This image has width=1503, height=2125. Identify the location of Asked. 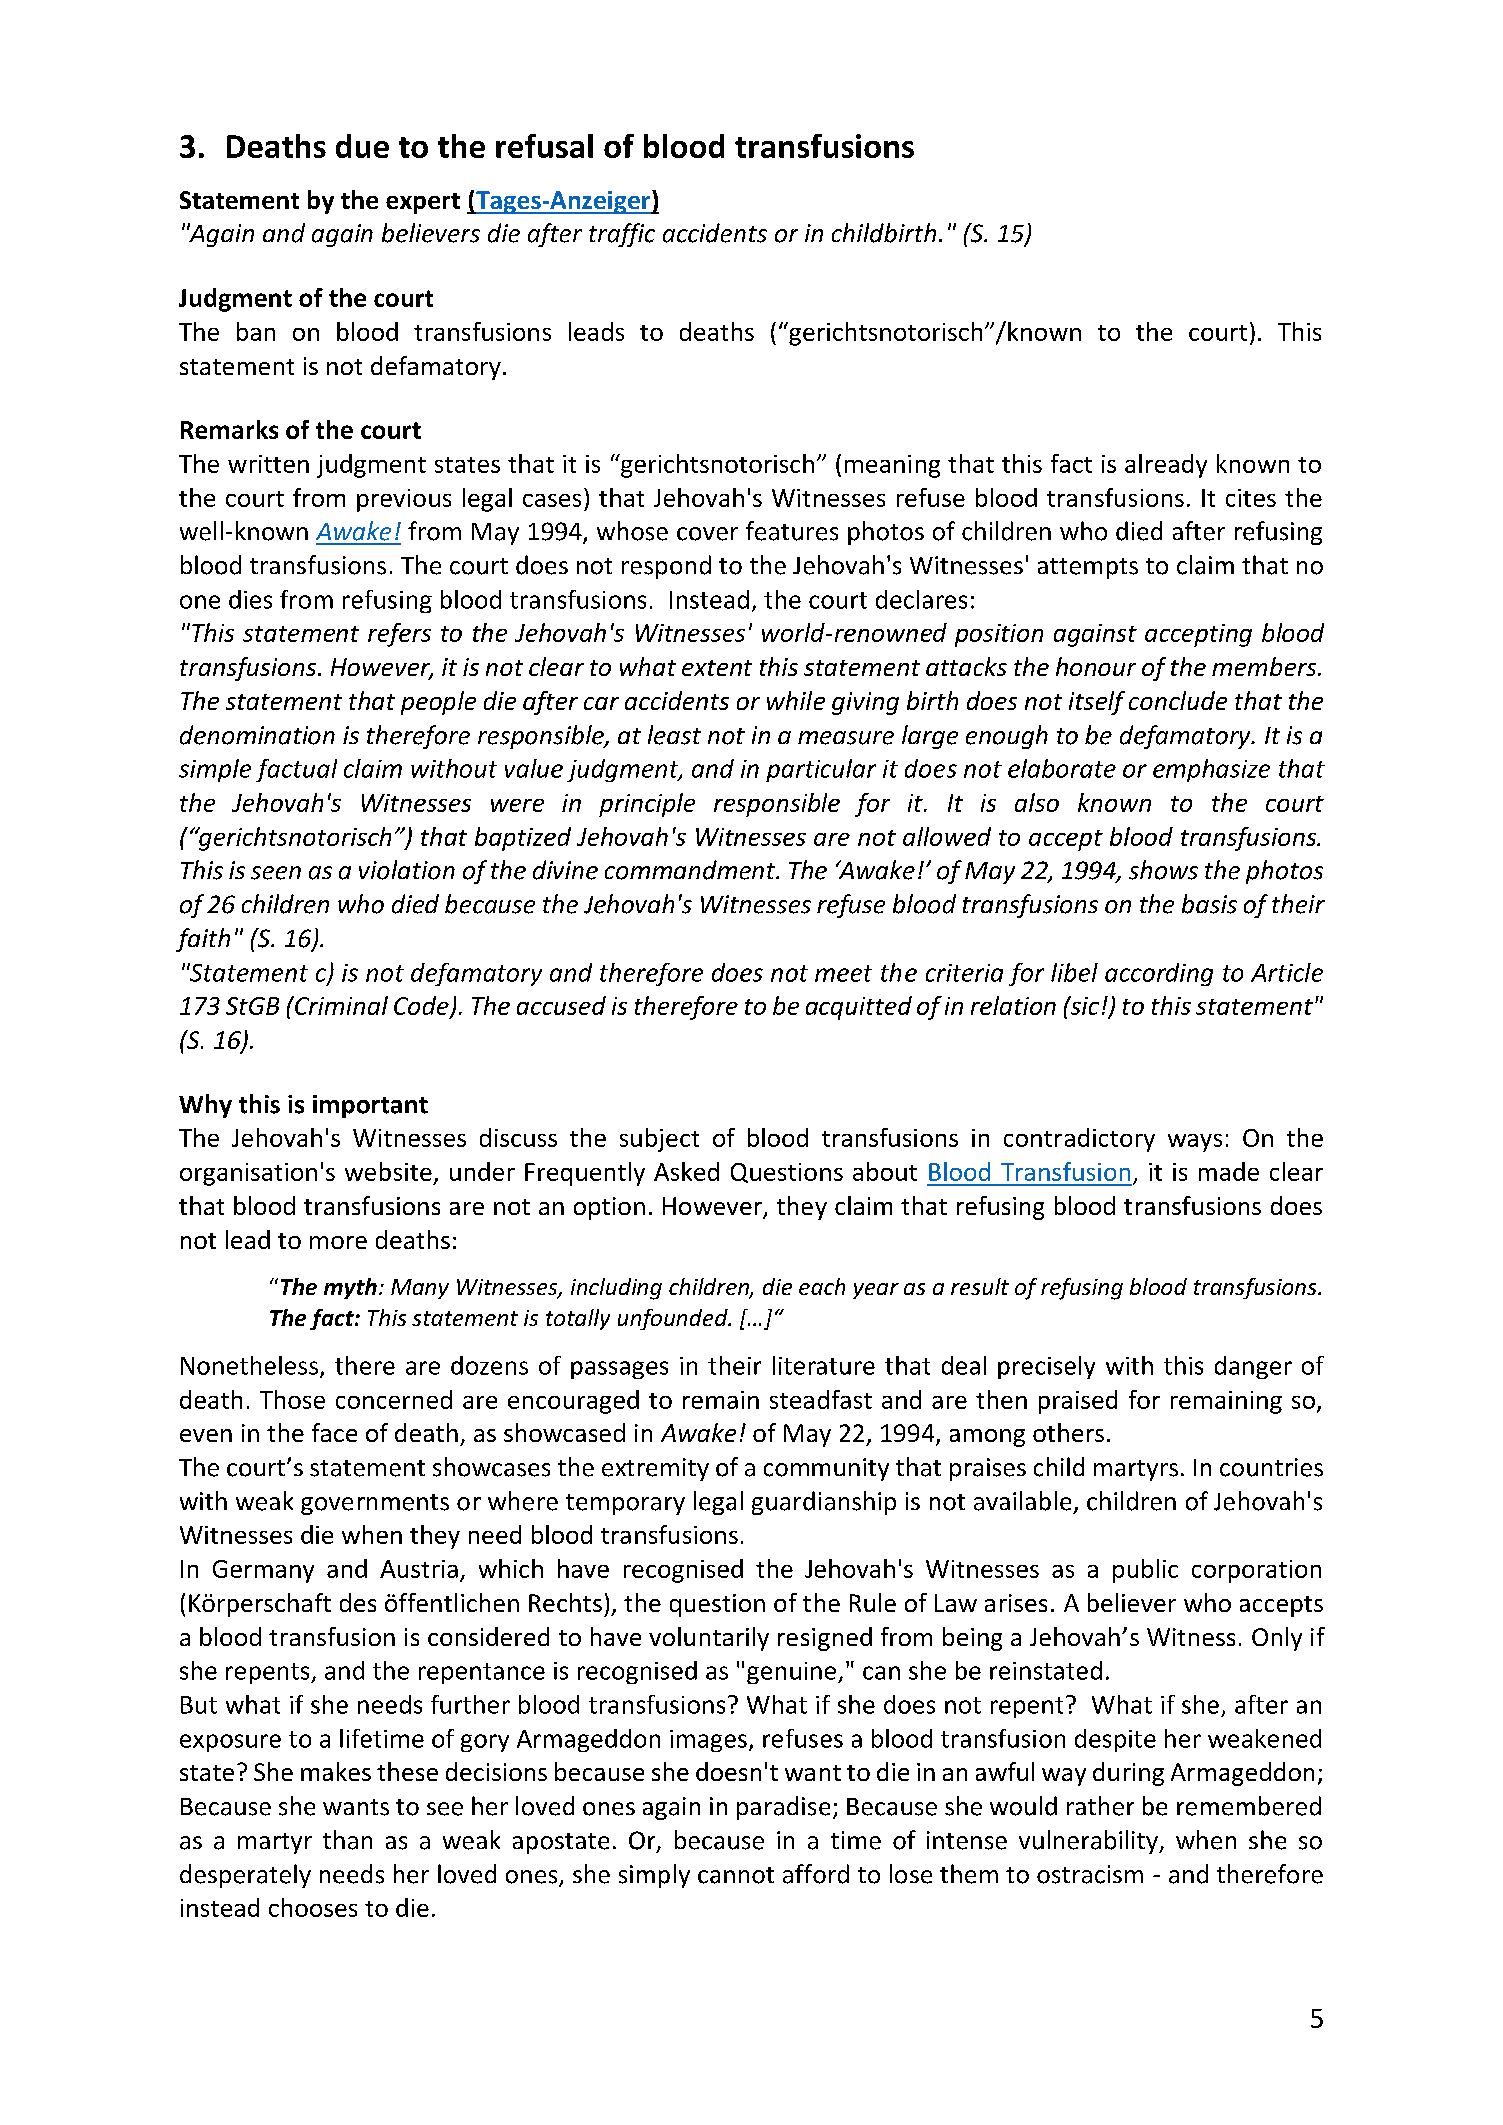
(686, 1171).
